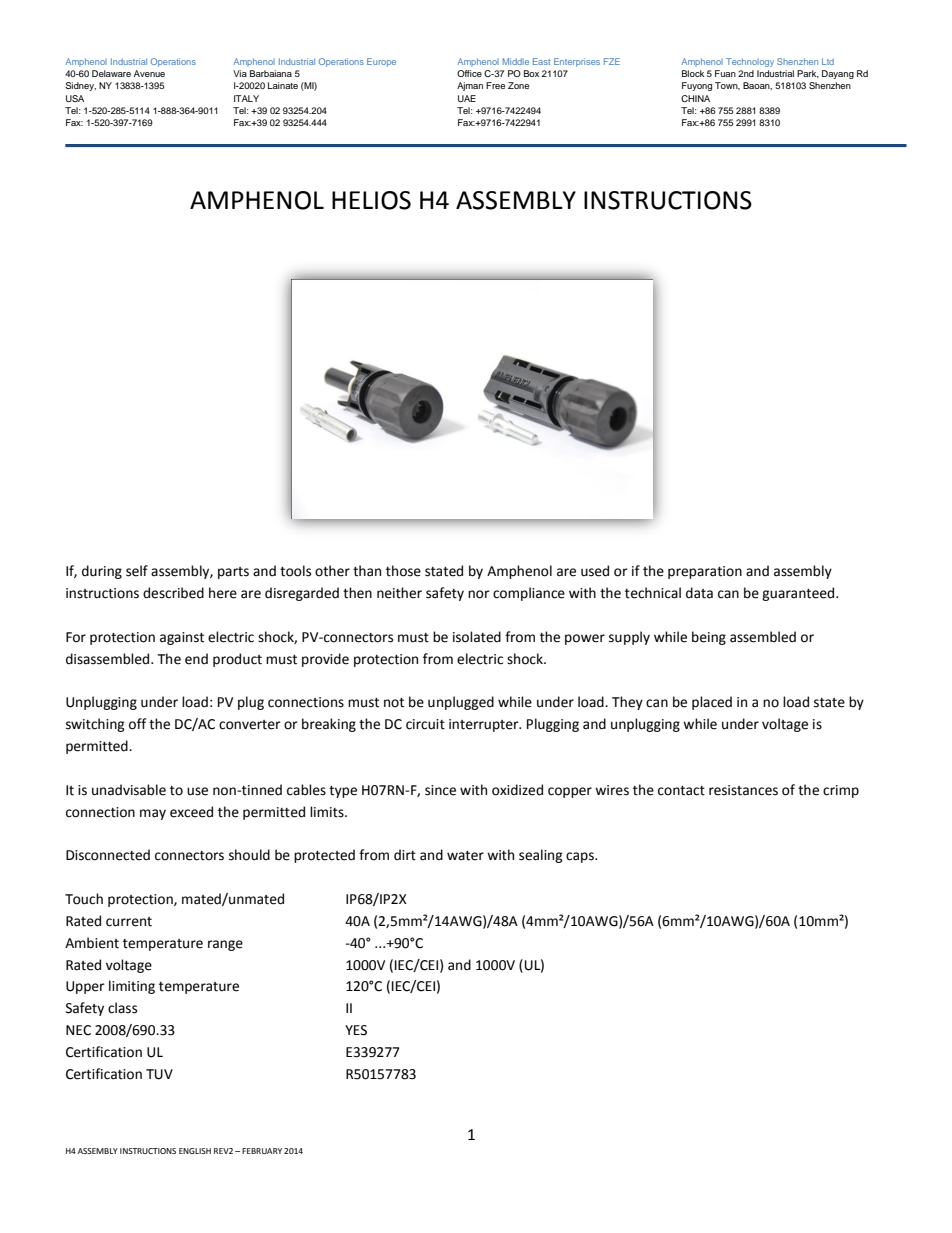 Image resolution: width=952 pixels, height=1233 pixels. I want to click on UAE, so click(467, 98).
